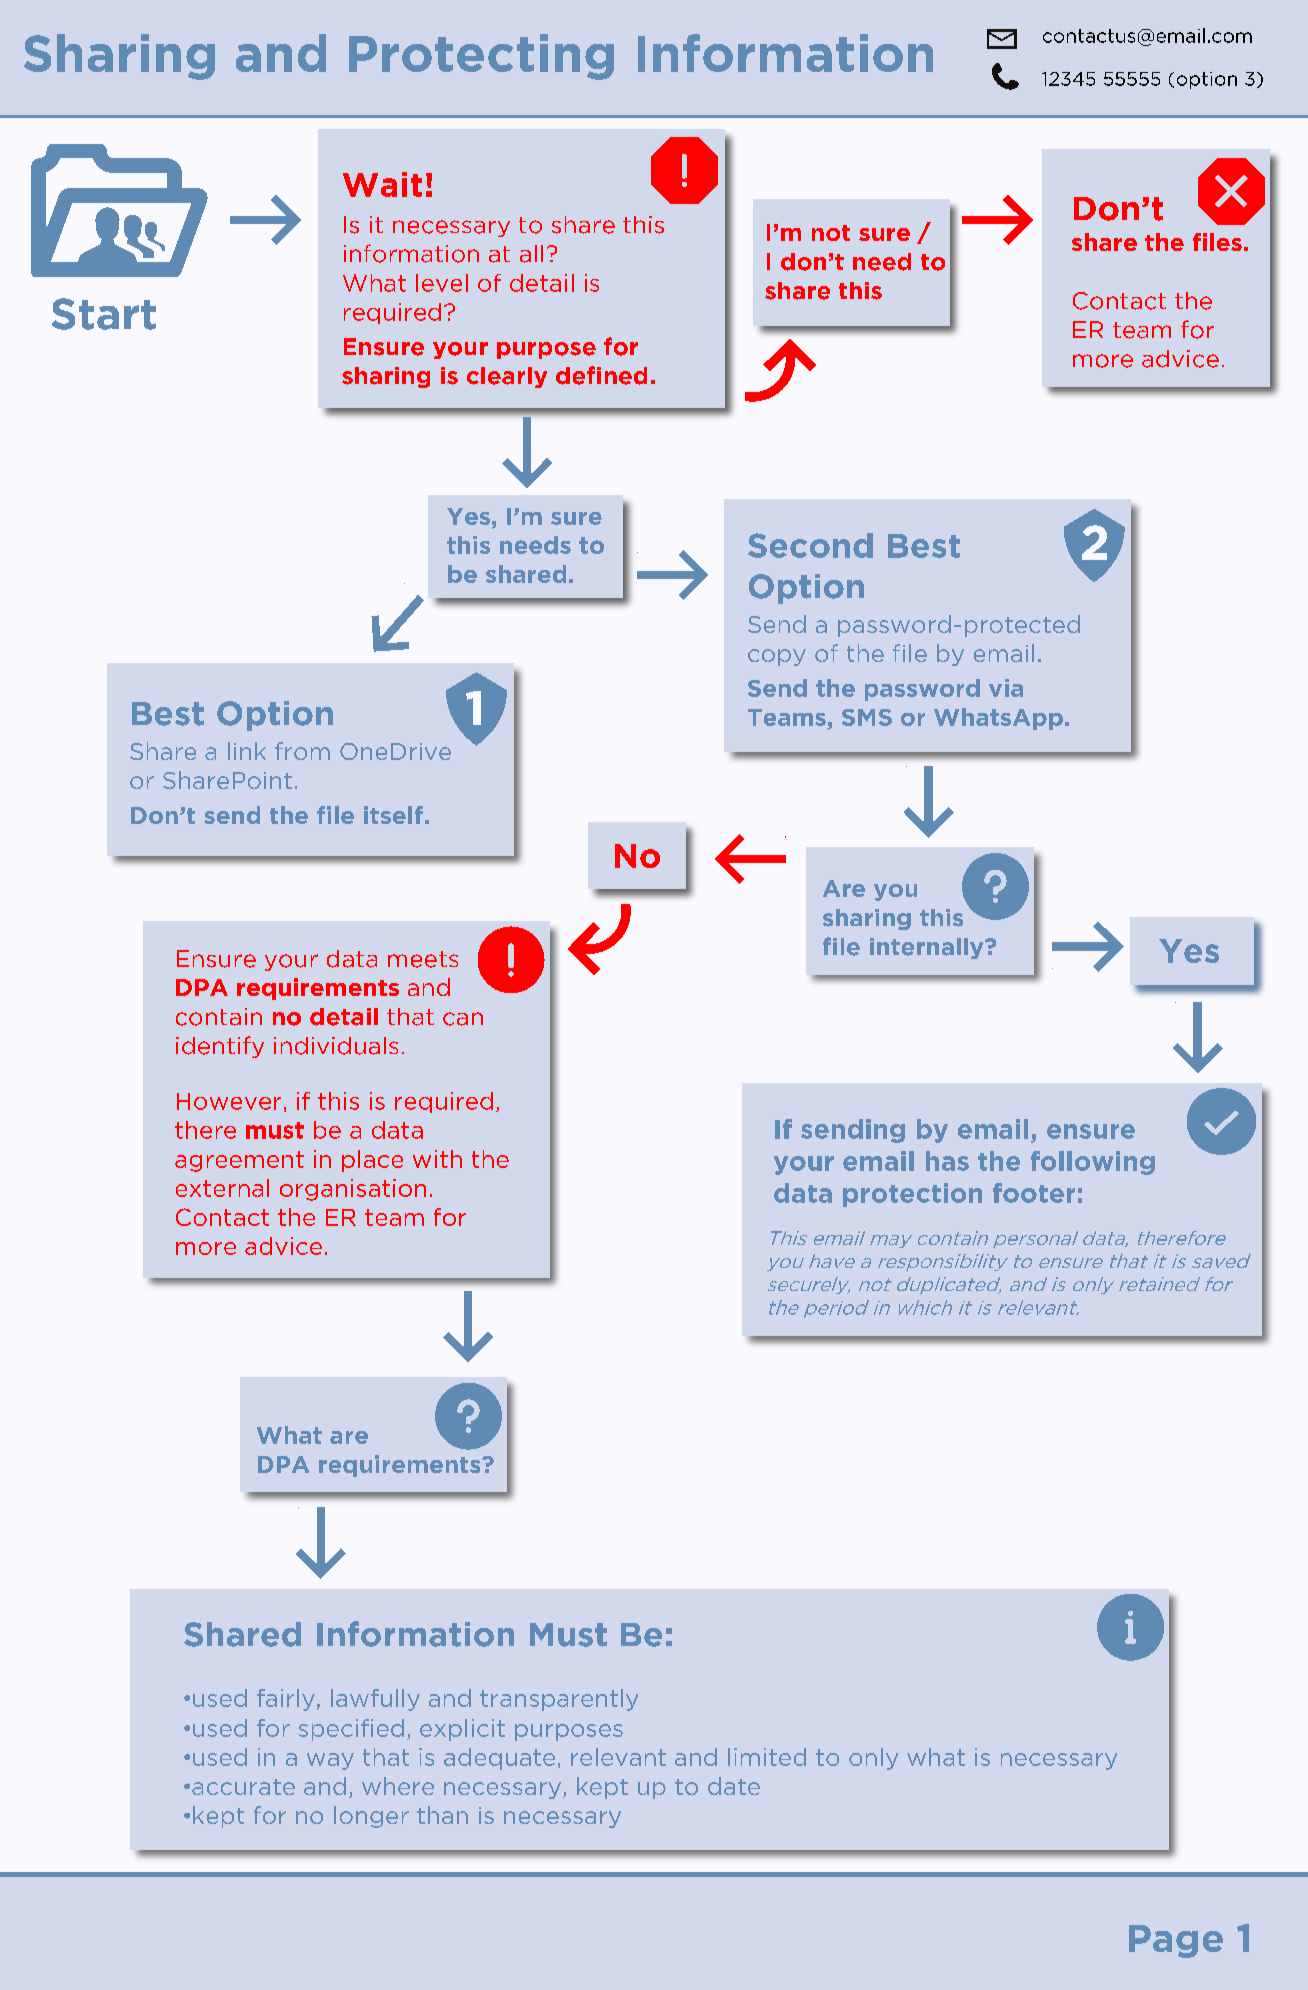  What do you see at coordinates (601, 375) in the screenshot?
I see `defined` at bounding box center [601, 375].
